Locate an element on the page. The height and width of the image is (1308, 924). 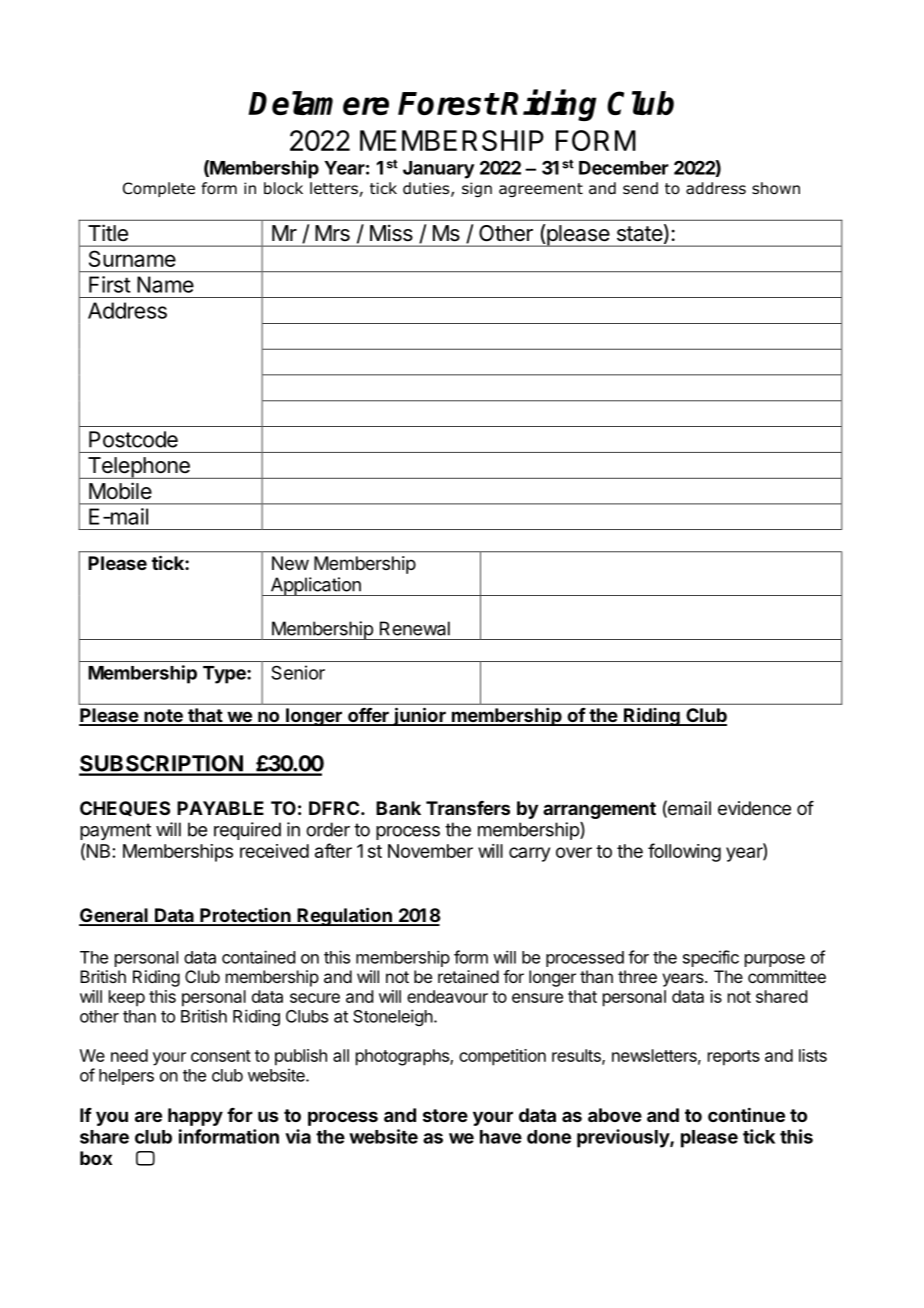
Complete is located at coordinates (159, 189).
